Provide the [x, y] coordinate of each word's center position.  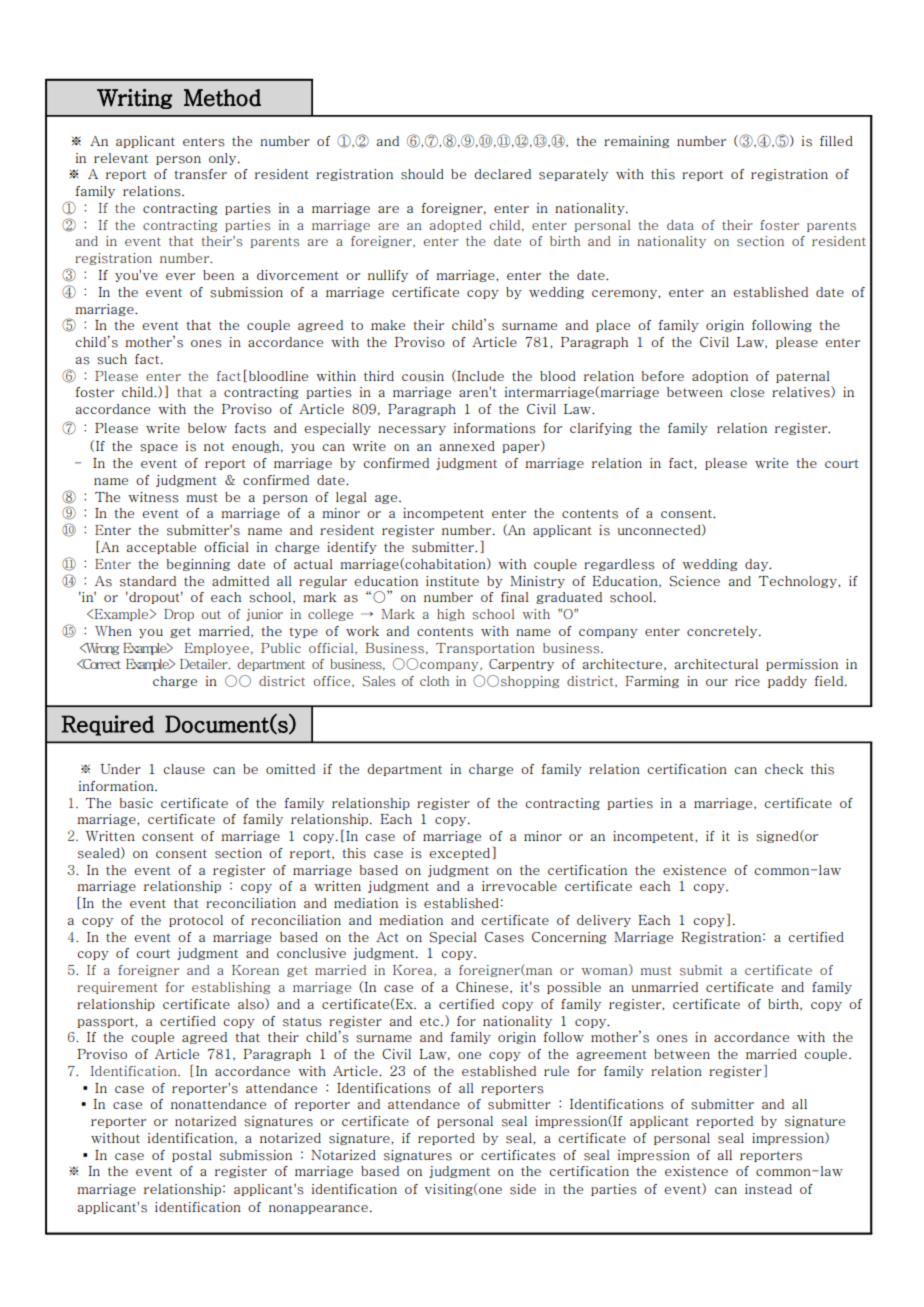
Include [479, 376]
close [747, 392]
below [207, 428]
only [224, 159]
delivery [604, 921]
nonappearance [320, 1209]
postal [192, 1156]
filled [836, 141]
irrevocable [519, 886]
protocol [196, 921]
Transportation [485, 649]
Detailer [205, 664]
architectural [716, 664]
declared [502, 174]
